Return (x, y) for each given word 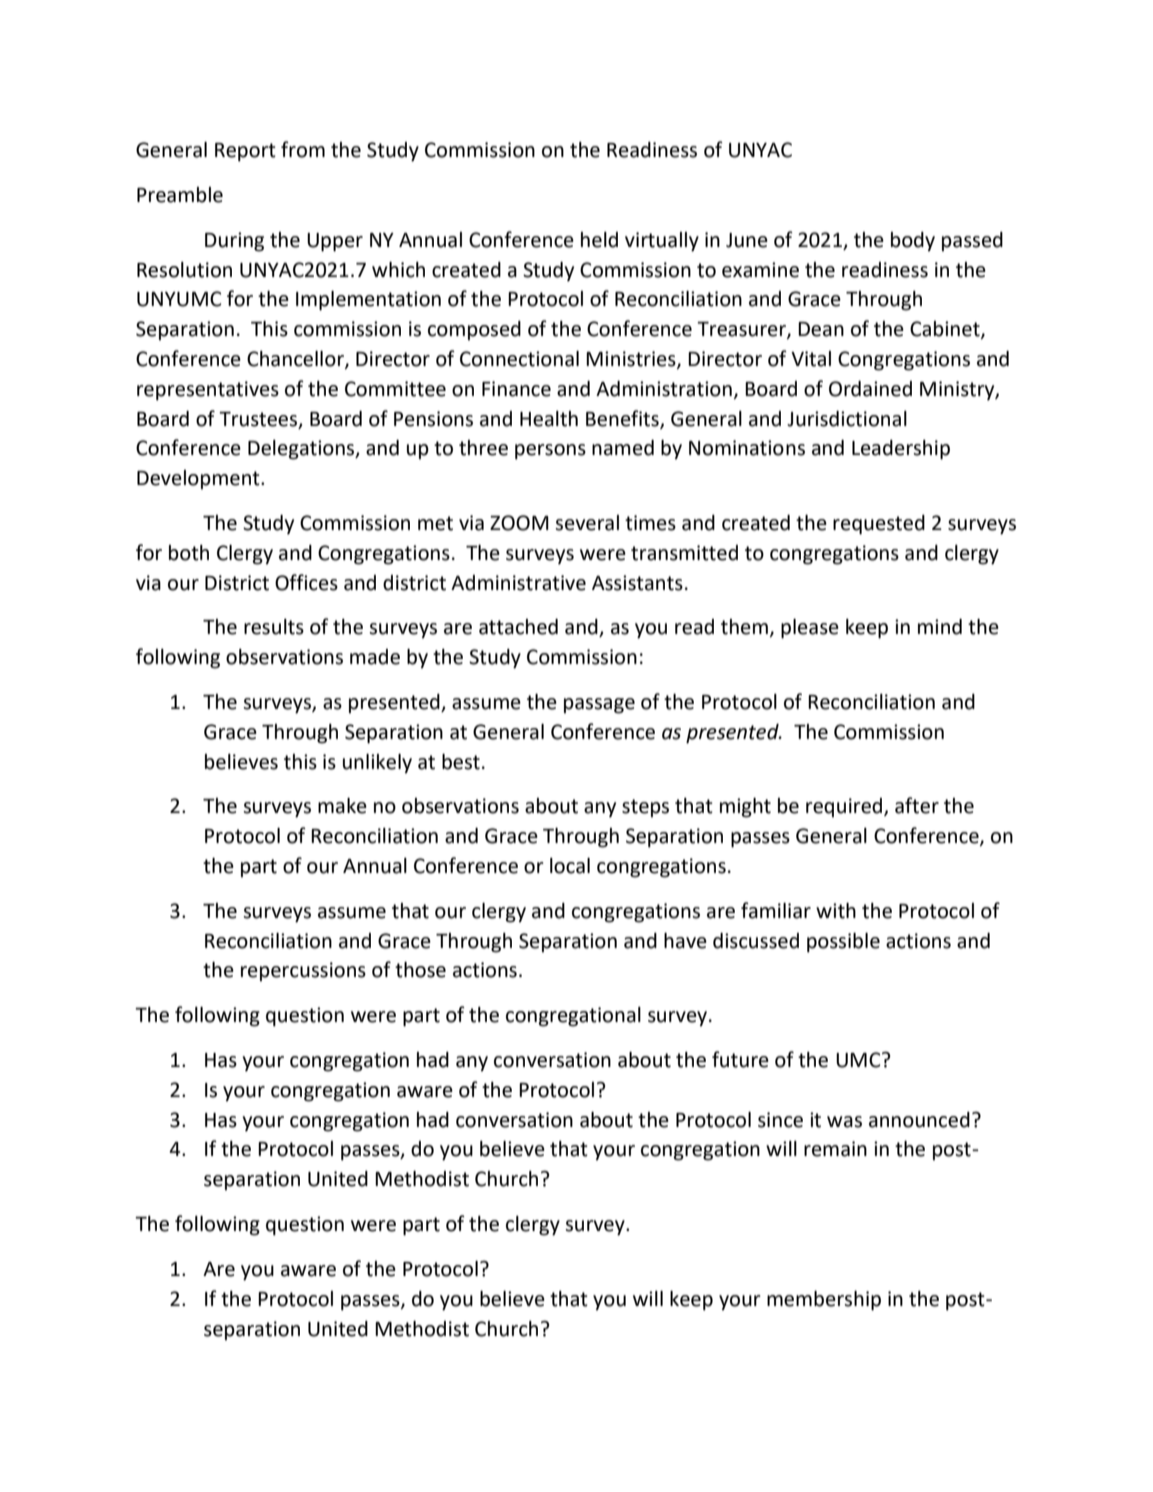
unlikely (377, 764)
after (917, 805)
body (913, 242)
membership (824, 1301)
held (599, 240)
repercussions (303, 972)
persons (550, 452)
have (685, 941)
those (420, 970)
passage (599, 706)
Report (245, 152)
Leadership (901, 450)
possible (843, 943)
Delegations (302, 450)
